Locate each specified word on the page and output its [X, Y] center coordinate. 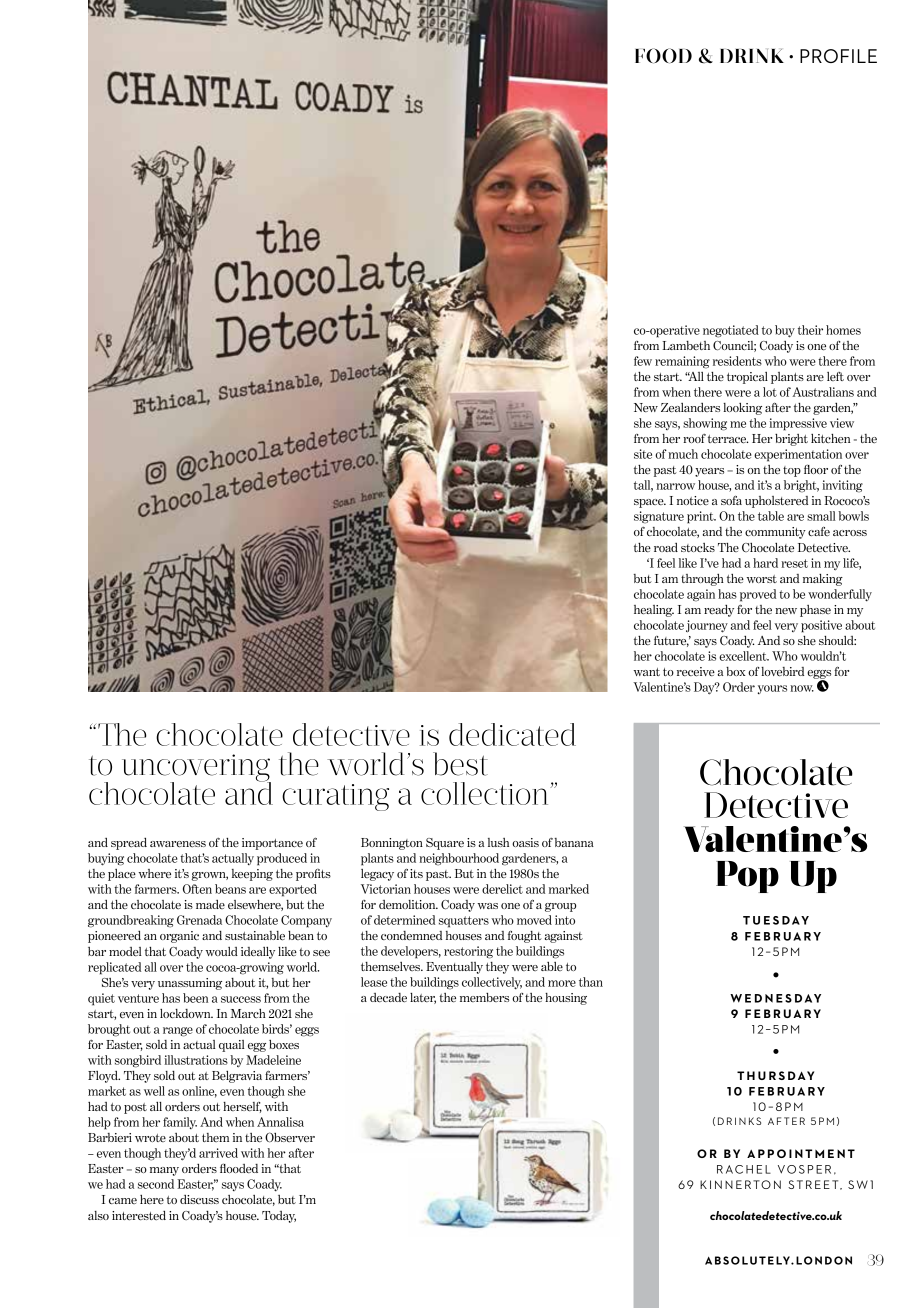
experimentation [798, 455]
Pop [747, 877]
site [643, 454]
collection [486, 793]
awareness [178, 844]
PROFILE [838, 56]
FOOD [663, 56]
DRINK [752, 56]
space [650, 503]
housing [566, 999]
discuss [199, 1199]
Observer [290, 1137]
